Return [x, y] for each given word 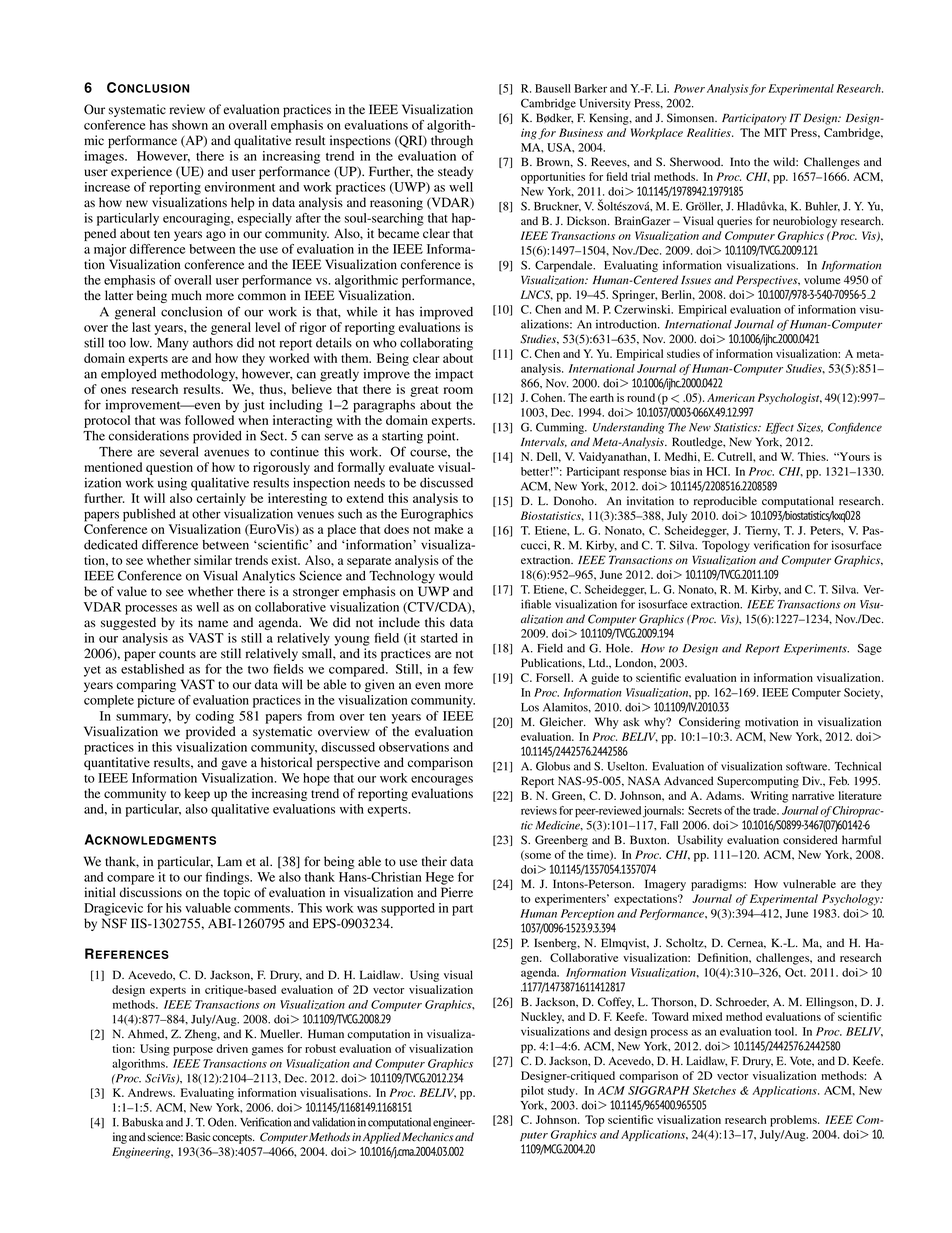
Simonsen [692, 118]
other [206, 514]
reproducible [725, 502]
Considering [709, 723]
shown [190, 125]
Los [530, 707]
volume [822, 279]
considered [810, 840]
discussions [151, 892]
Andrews [151, 1092]
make [448, 529]
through [452, 141]
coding [215, 717]
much [186, 295]
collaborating [436, 344]
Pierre [457, 892]
